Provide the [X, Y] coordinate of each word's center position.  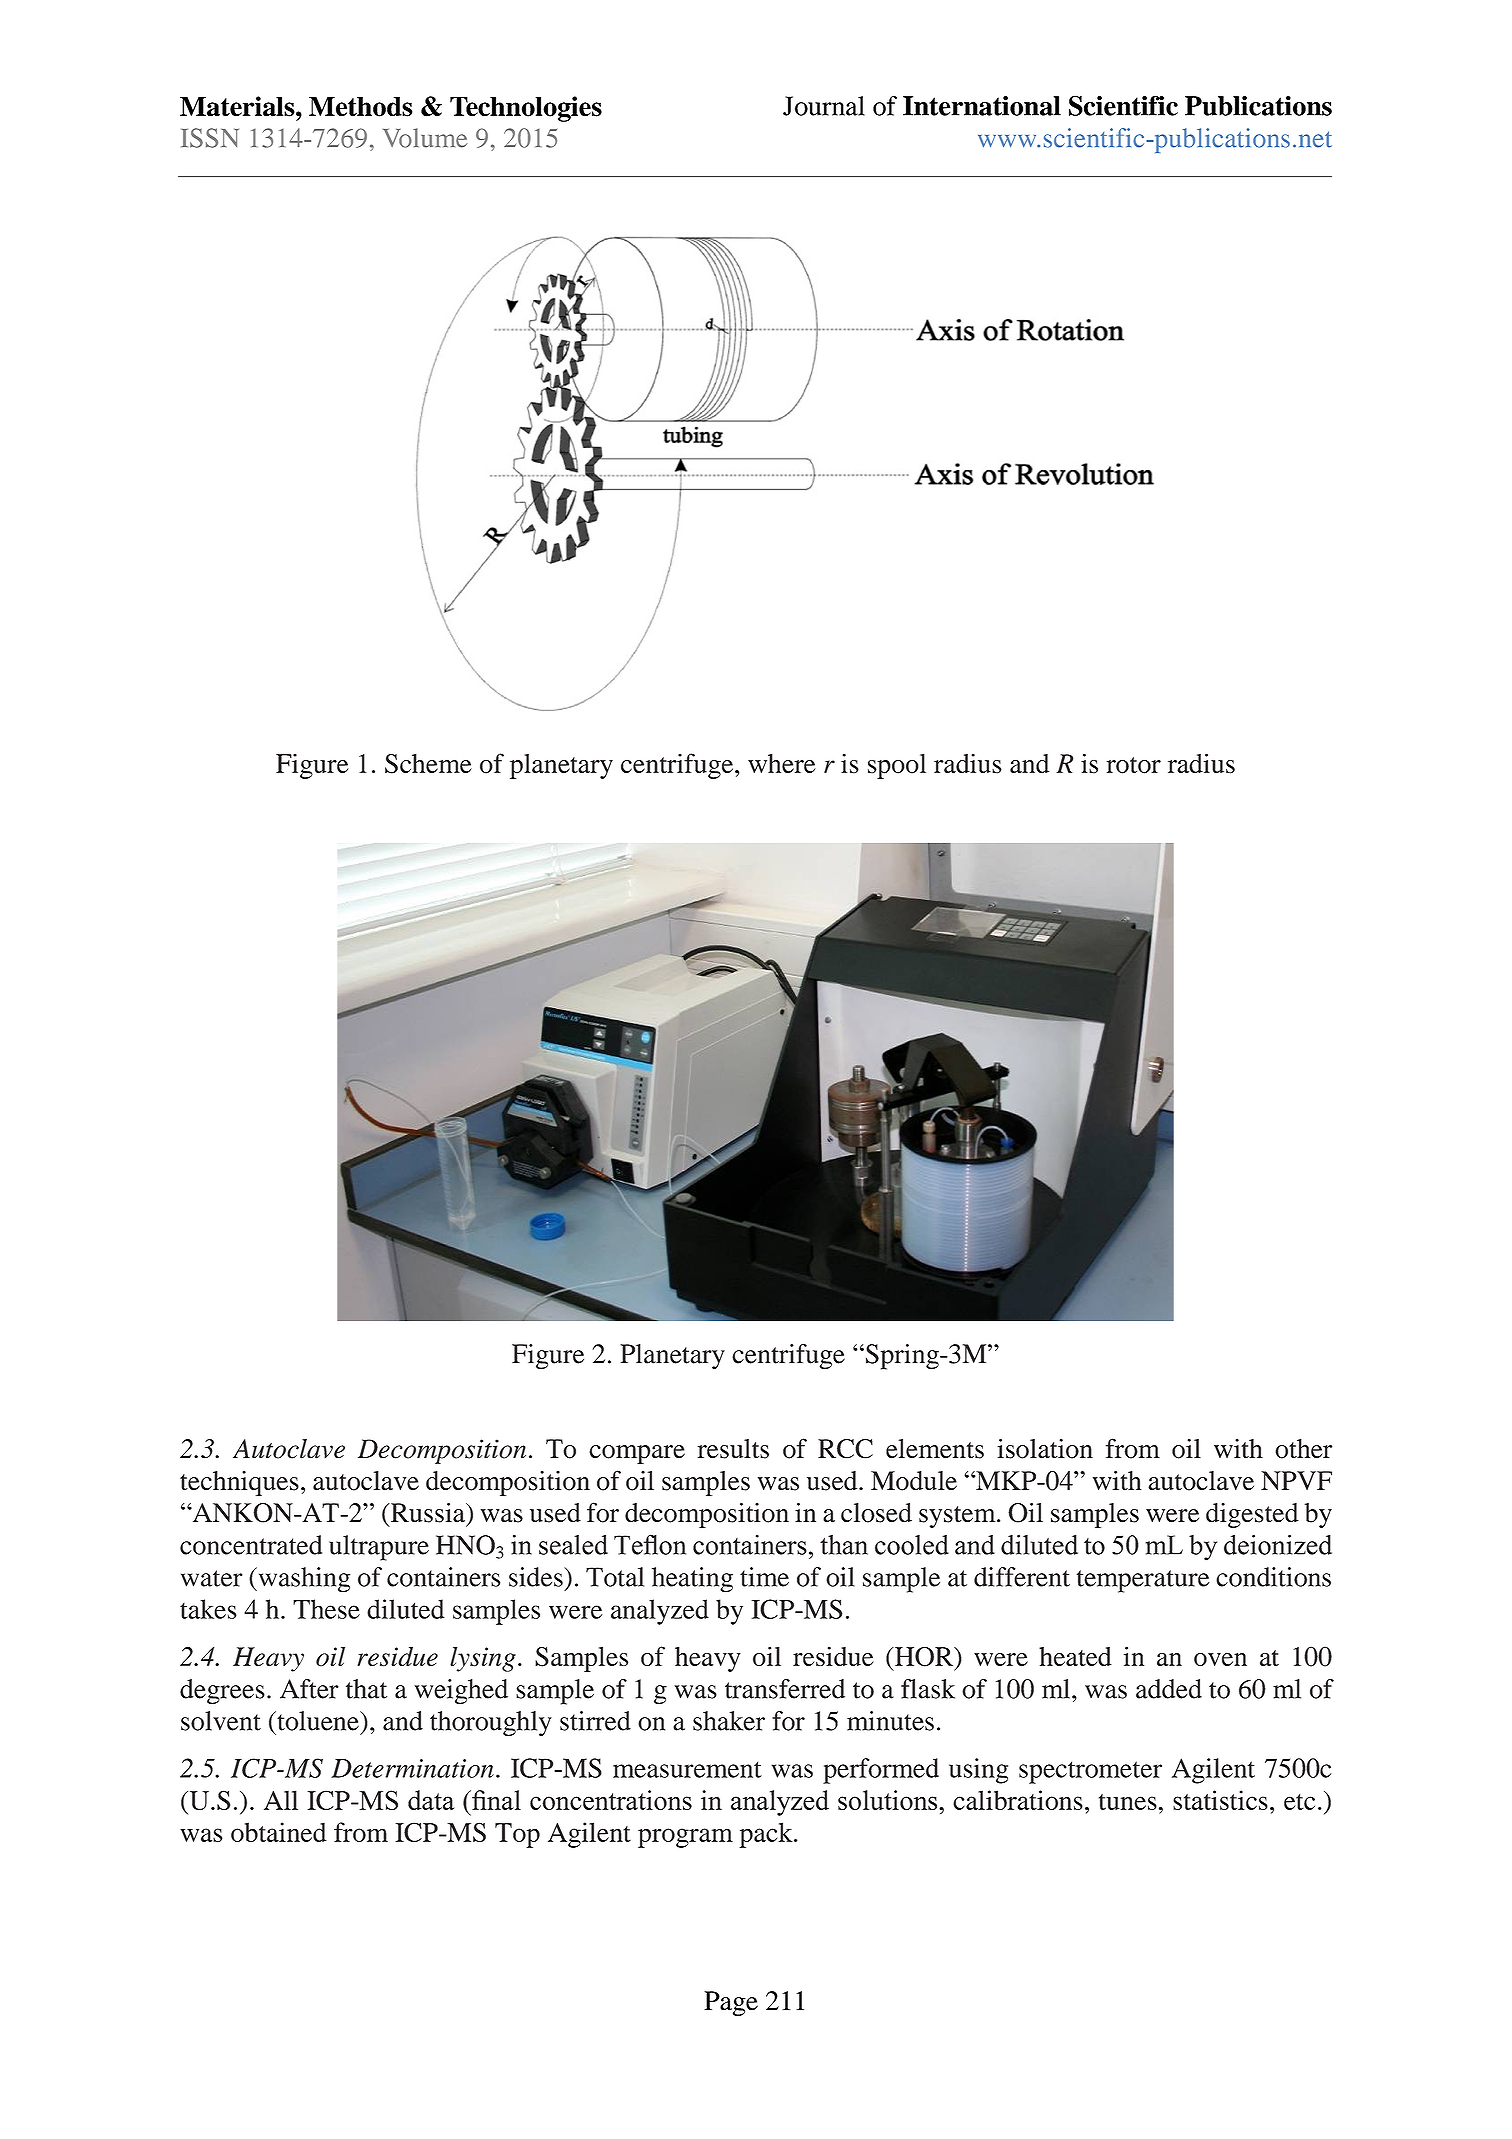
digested [1252, 1515]
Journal [824, 106]
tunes [1128, 1802]
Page [731, 2004]
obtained [279, 1832]
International [982, 106]
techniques [239, 1483]
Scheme [428, 764]
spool [897, 766]
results [733, 1449]
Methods [360, 107]
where [782, 764]
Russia [427, 1513]
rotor [1133, 765]
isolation [1045, 1449]
